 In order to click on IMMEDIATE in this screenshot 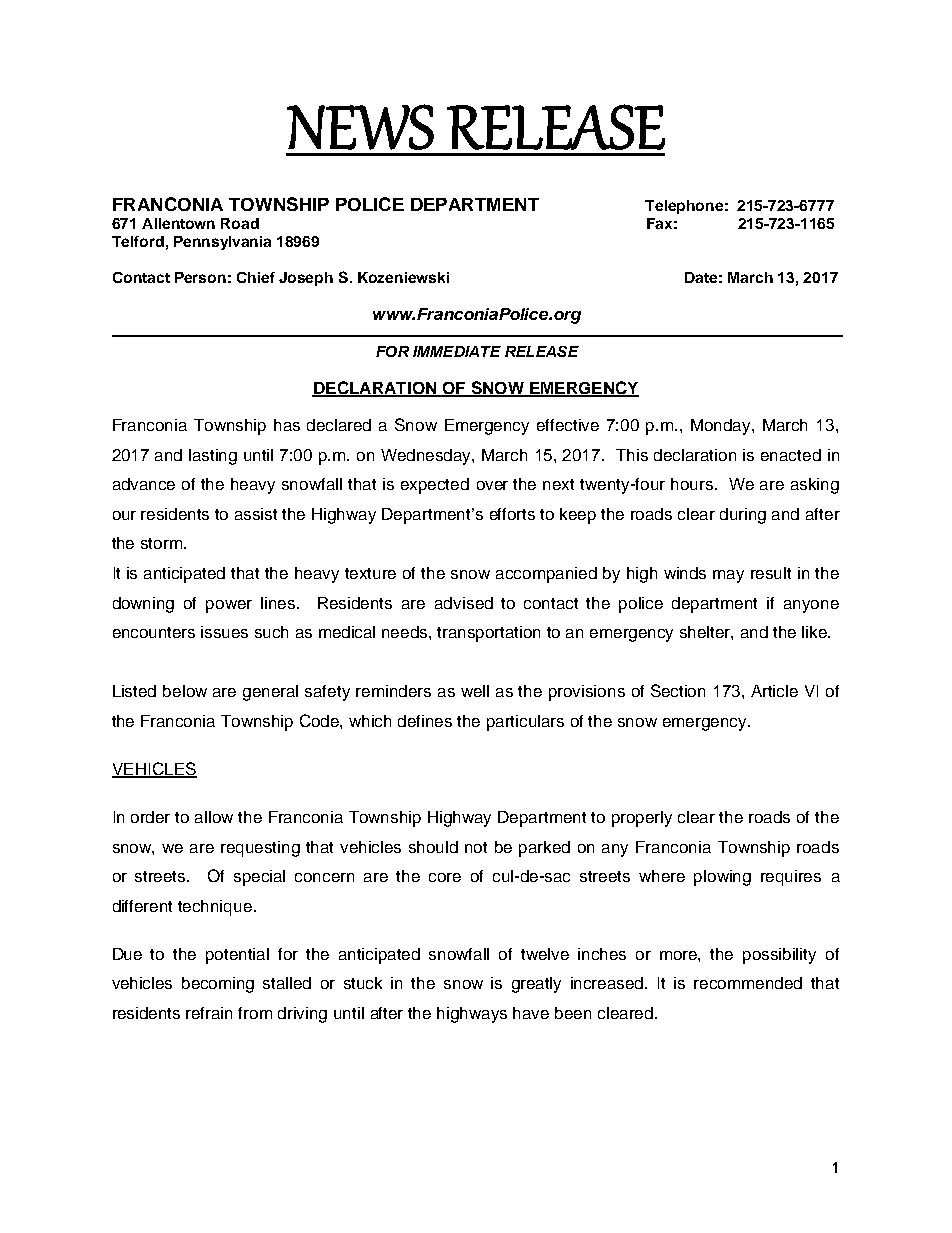, I will do `click(457, 351)`.
